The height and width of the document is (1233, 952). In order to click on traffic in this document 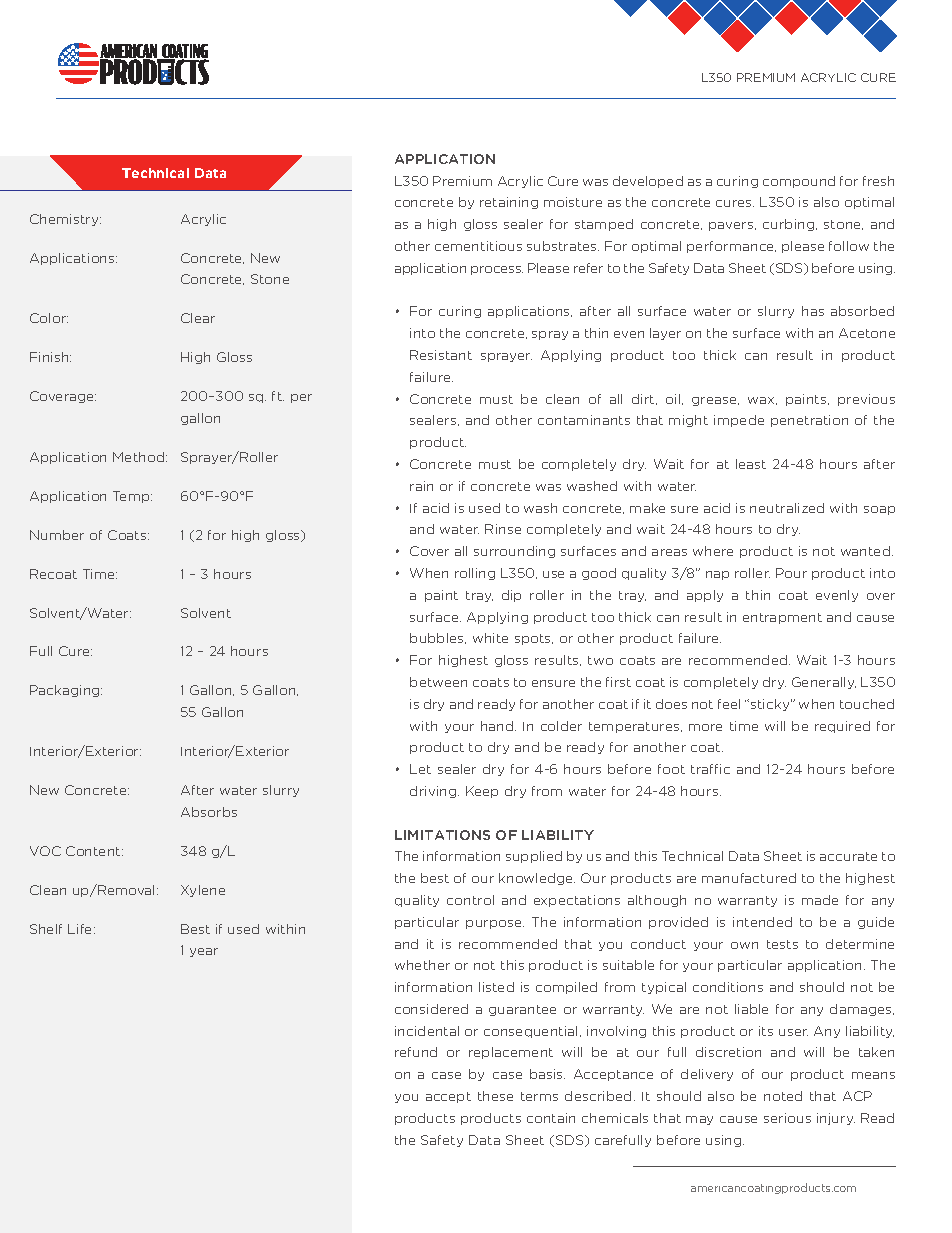, I will do `click(710, 769)`.
